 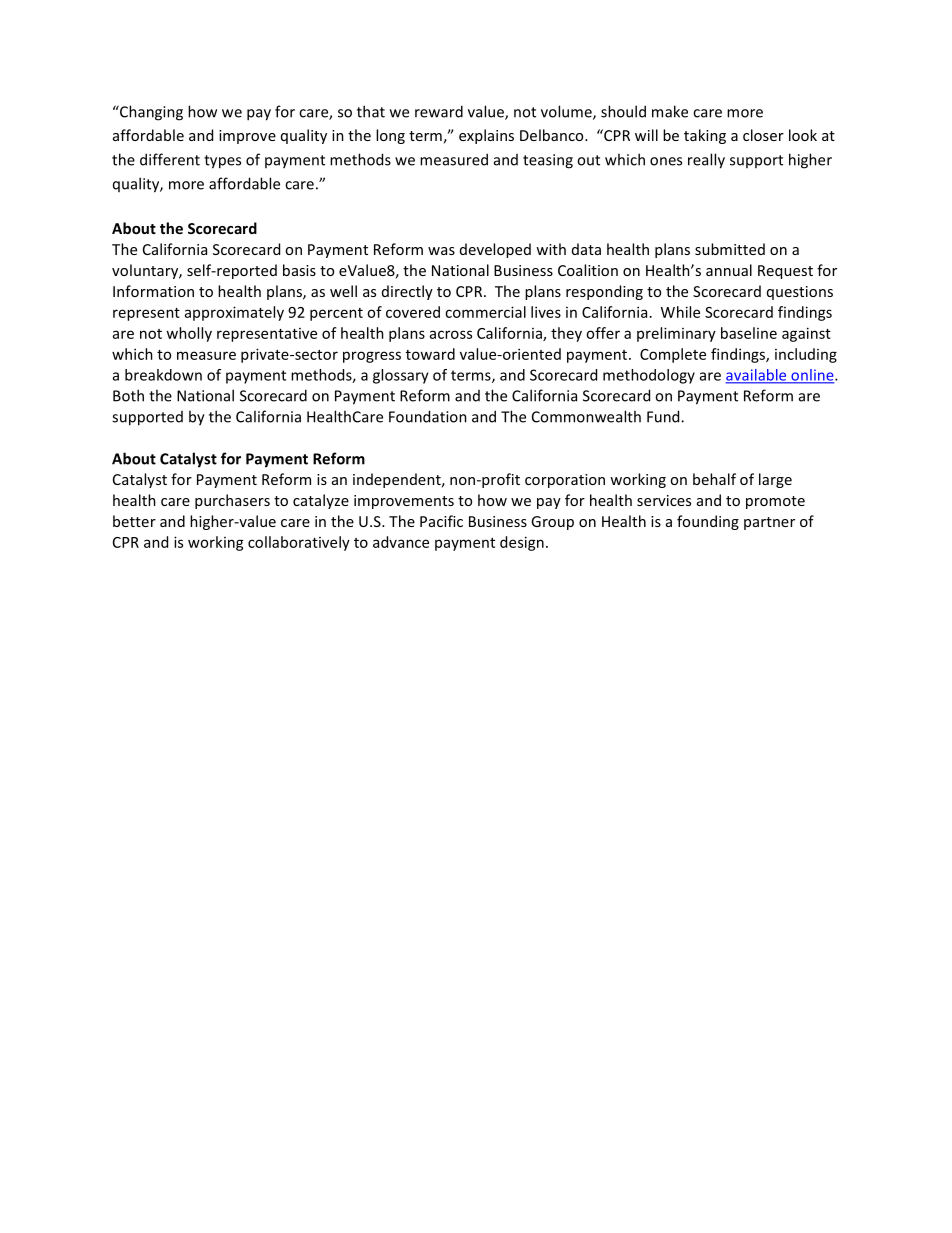 What do you see at coordinates (749, 333) in the document?
I see `baseline` at bounding box center [749, 333].
